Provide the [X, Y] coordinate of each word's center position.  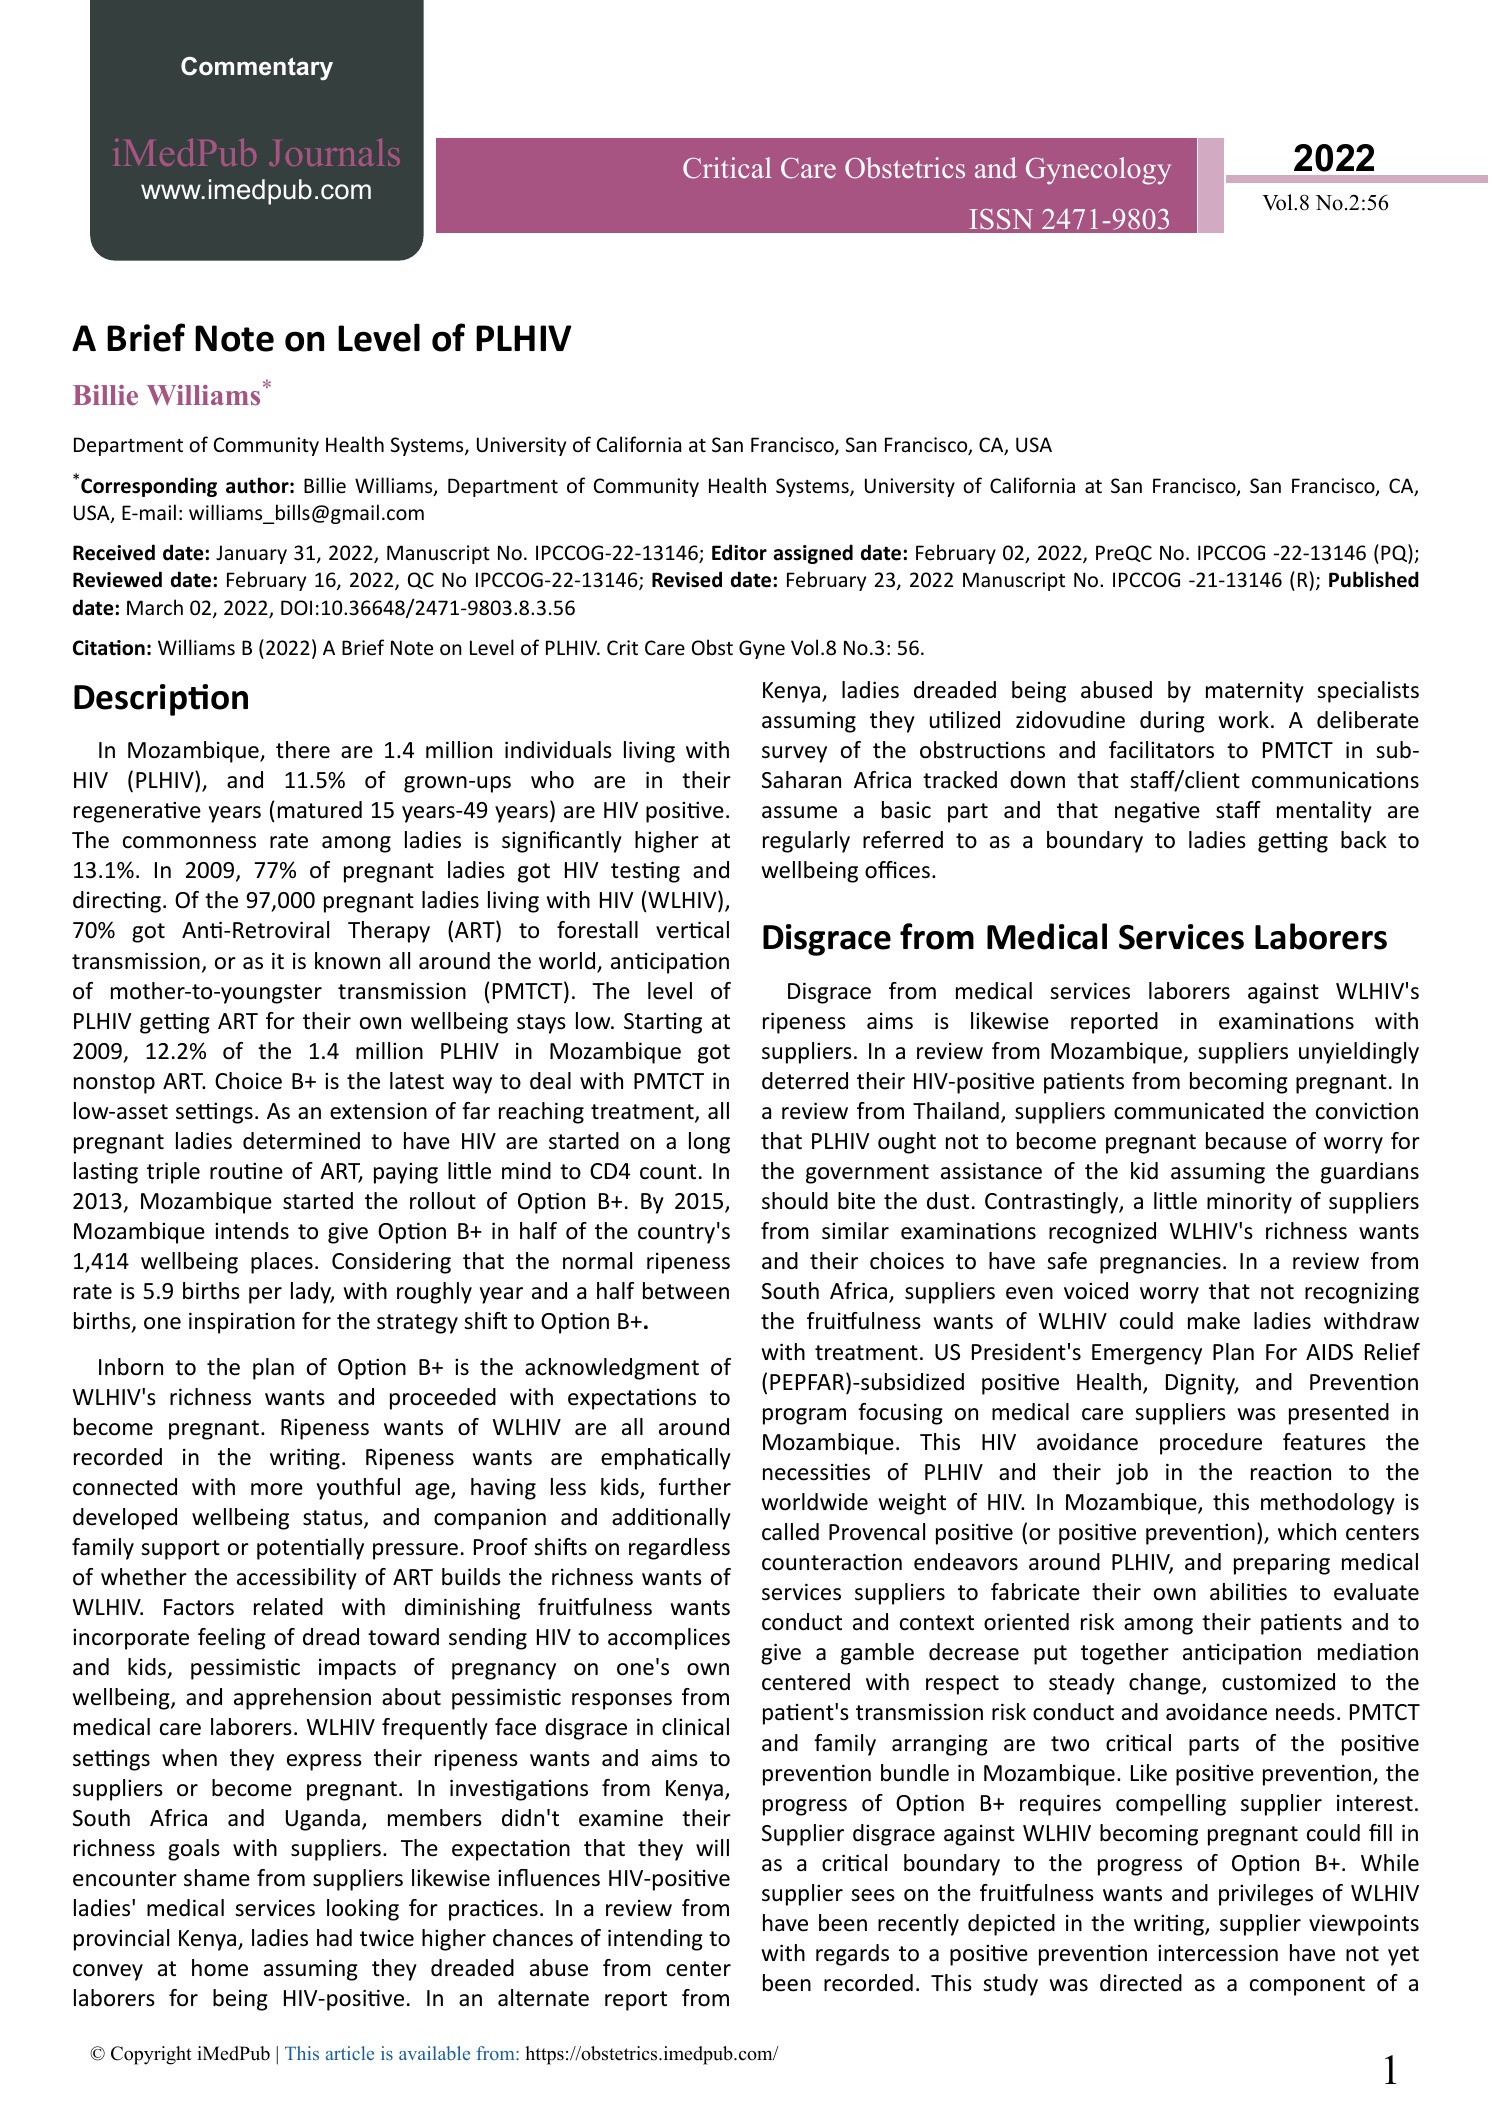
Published [1374, 579]
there [303, 750]
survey [794, 754]
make [1214, 1321]
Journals [334, 152]
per [265, 1295]
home [220, 1968]
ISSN [1001, 219]
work [1243, 720]
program [804, 1416]
